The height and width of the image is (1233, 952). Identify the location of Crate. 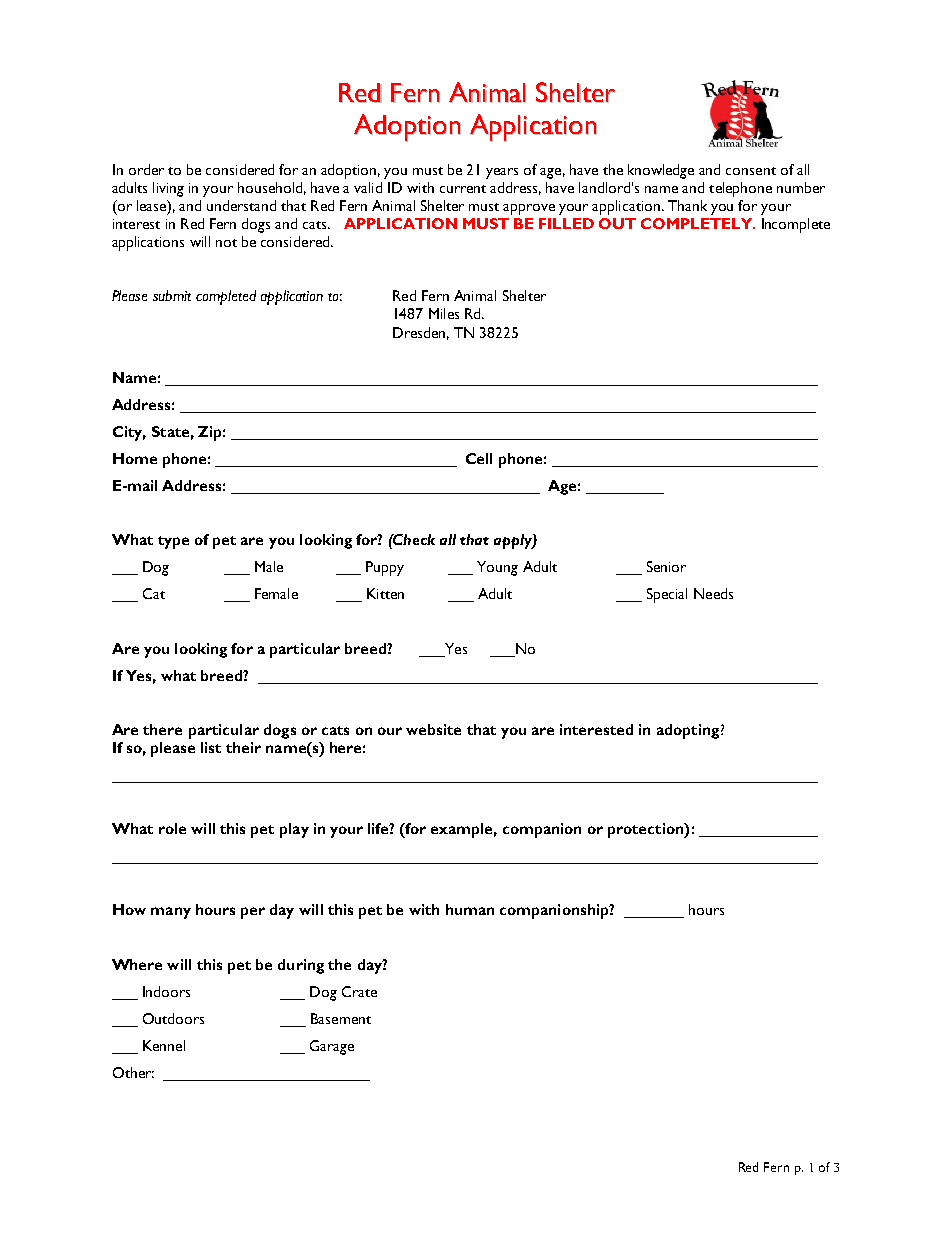
(359, 991).
